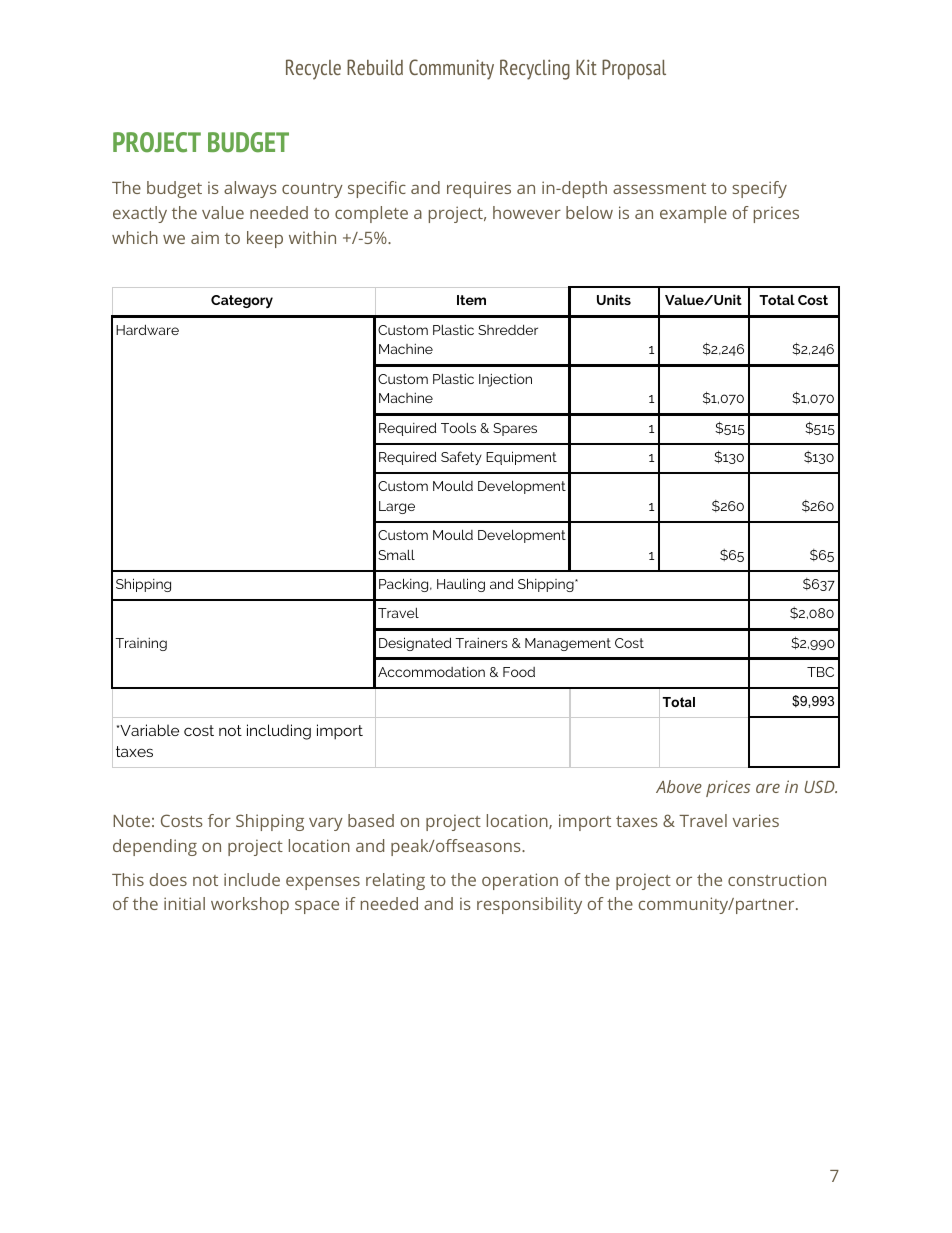 This screenshot has width=952, height=1233. What do you see at coordinates (820, 672) in the screenshot?
I see `TBC` at bounding box center [820, 672].
